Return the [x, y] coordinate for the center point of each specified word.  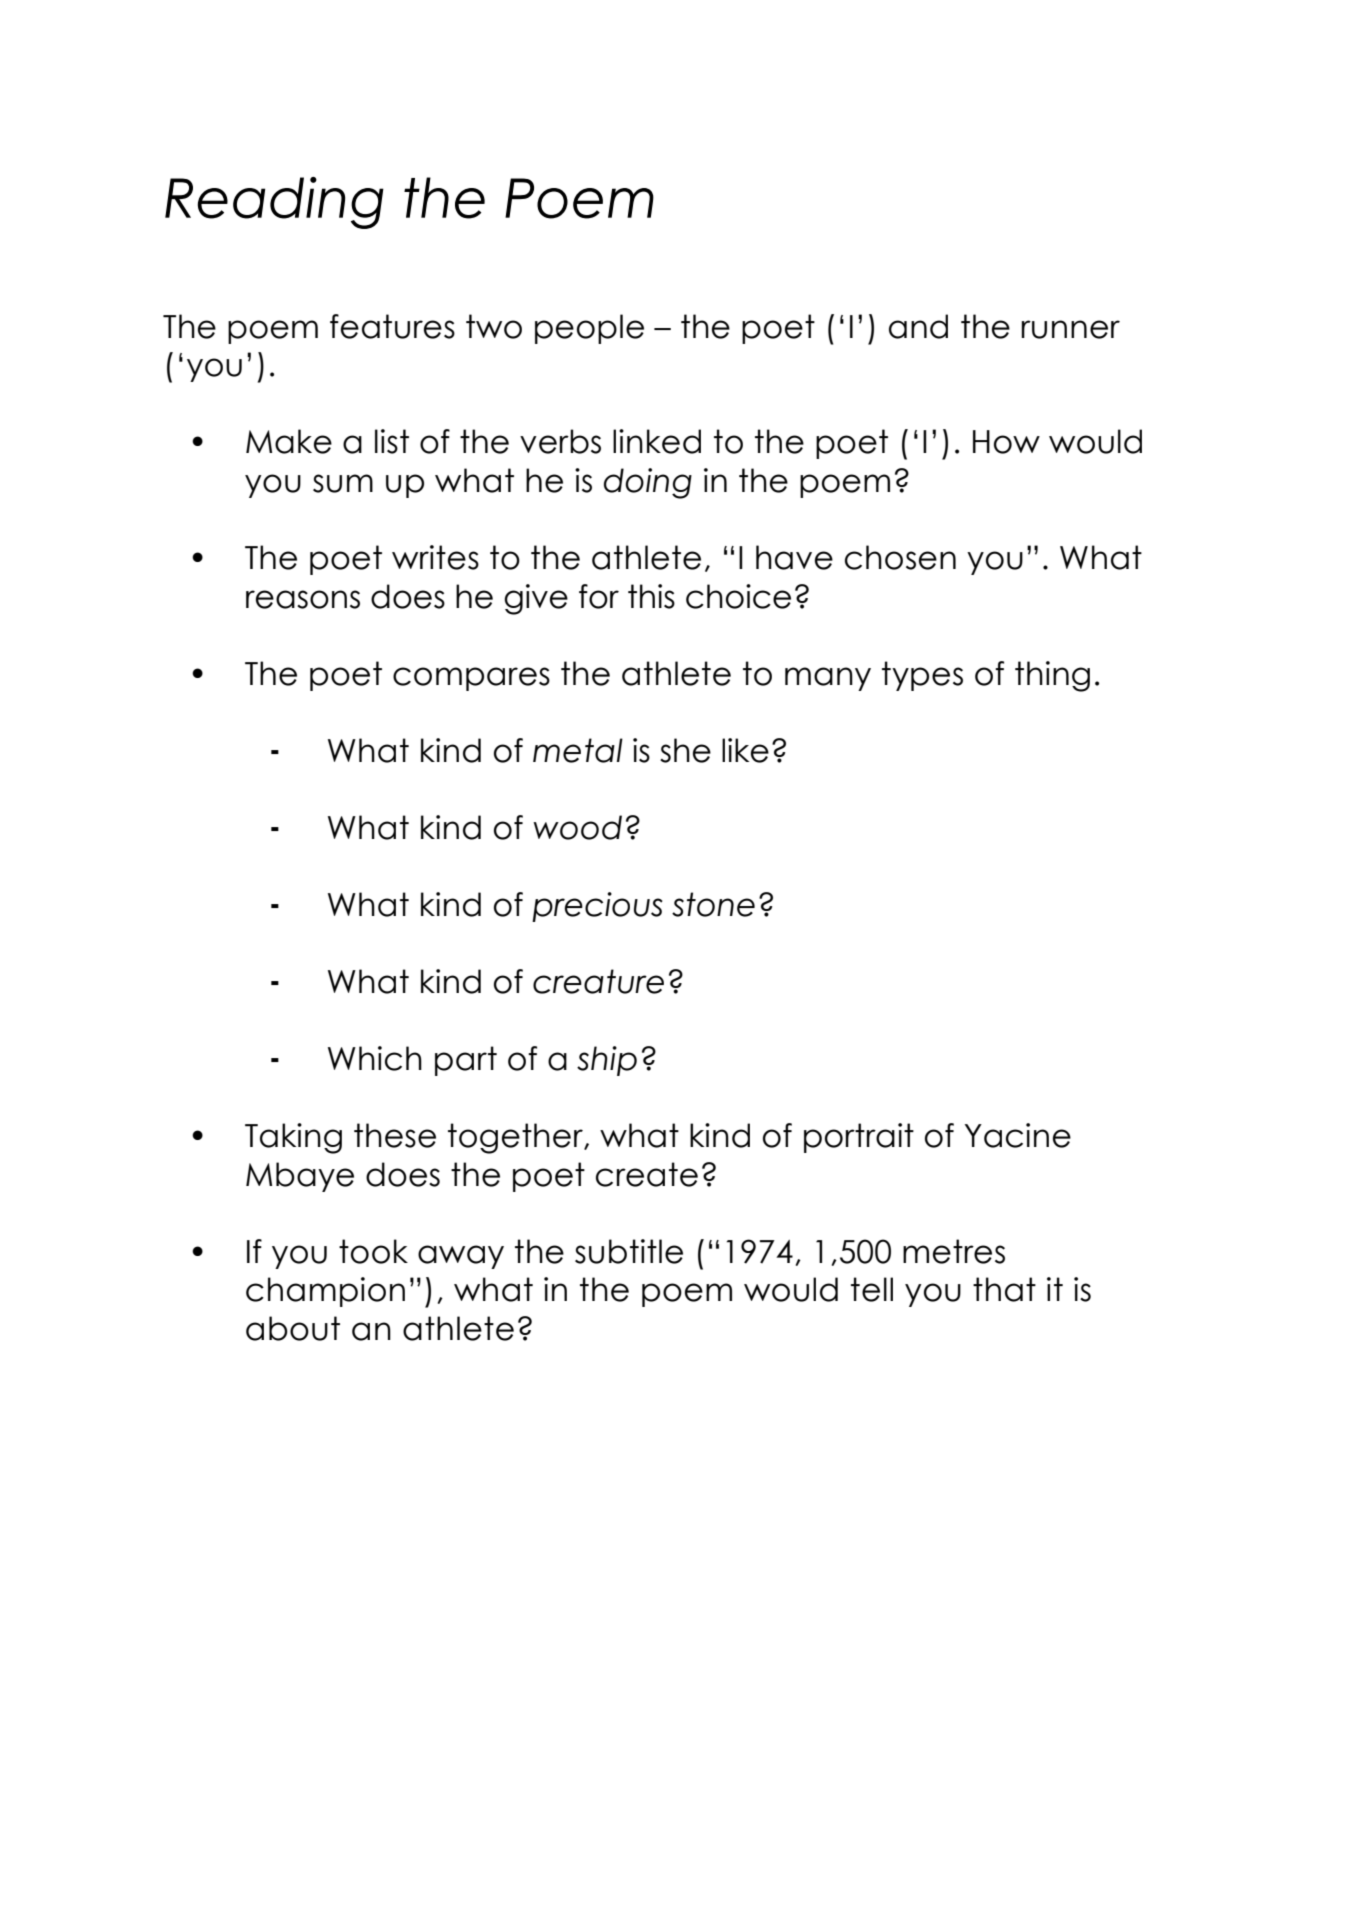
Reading [274, 203]
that [1004, 1289]
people [589, 329]
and [918, 326]
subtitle [629, 1251]
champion [325, 1292]
